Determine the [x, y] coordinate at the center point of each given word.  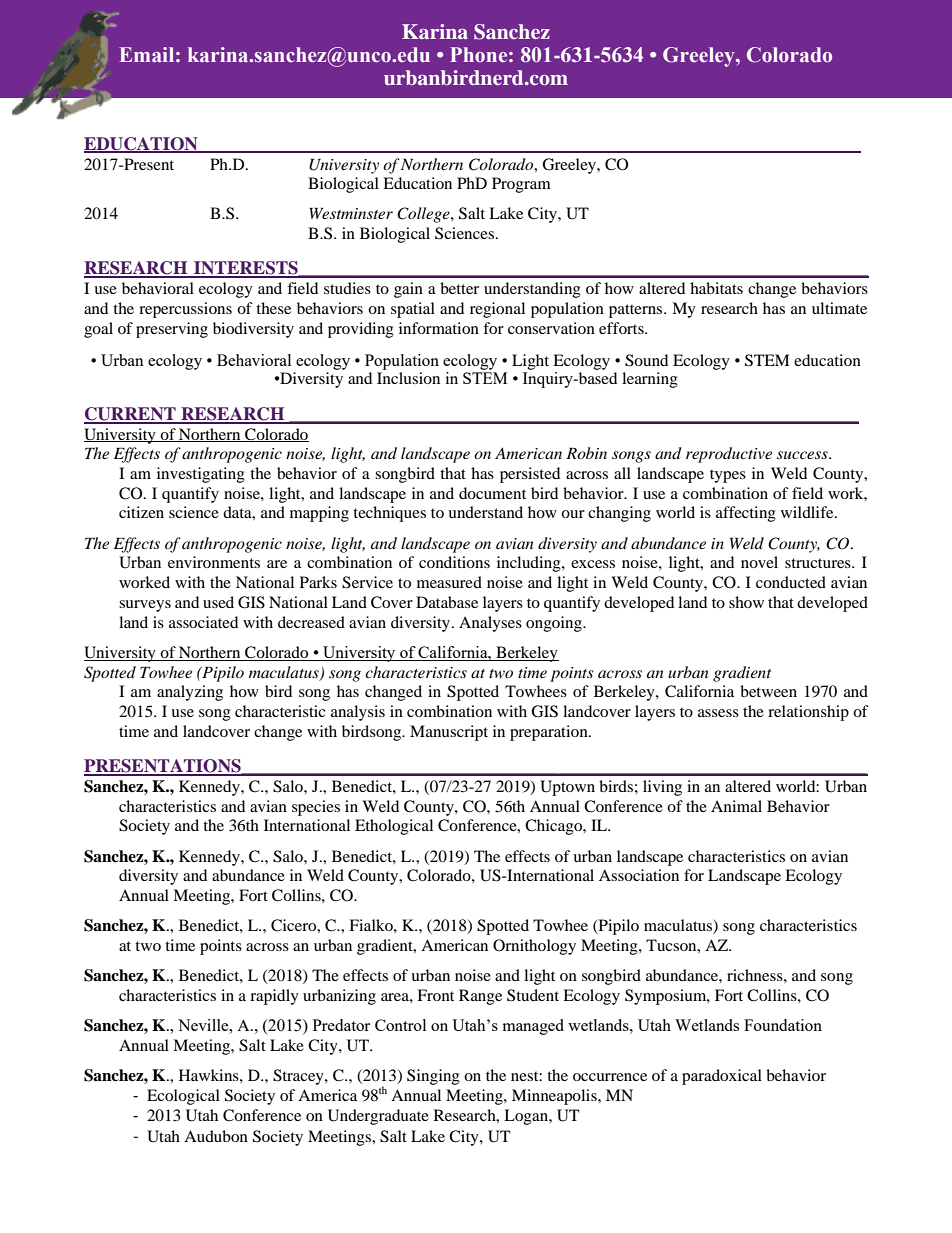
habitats [716, 288]
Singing [433, 1077]
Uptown [567, 788]
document [492, 493]
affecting [746, 514]
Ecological [183, 1097]
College [424, 215]
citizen [141, 512]
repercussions [185, 310]
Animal [736, 806]
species [316, 808]
